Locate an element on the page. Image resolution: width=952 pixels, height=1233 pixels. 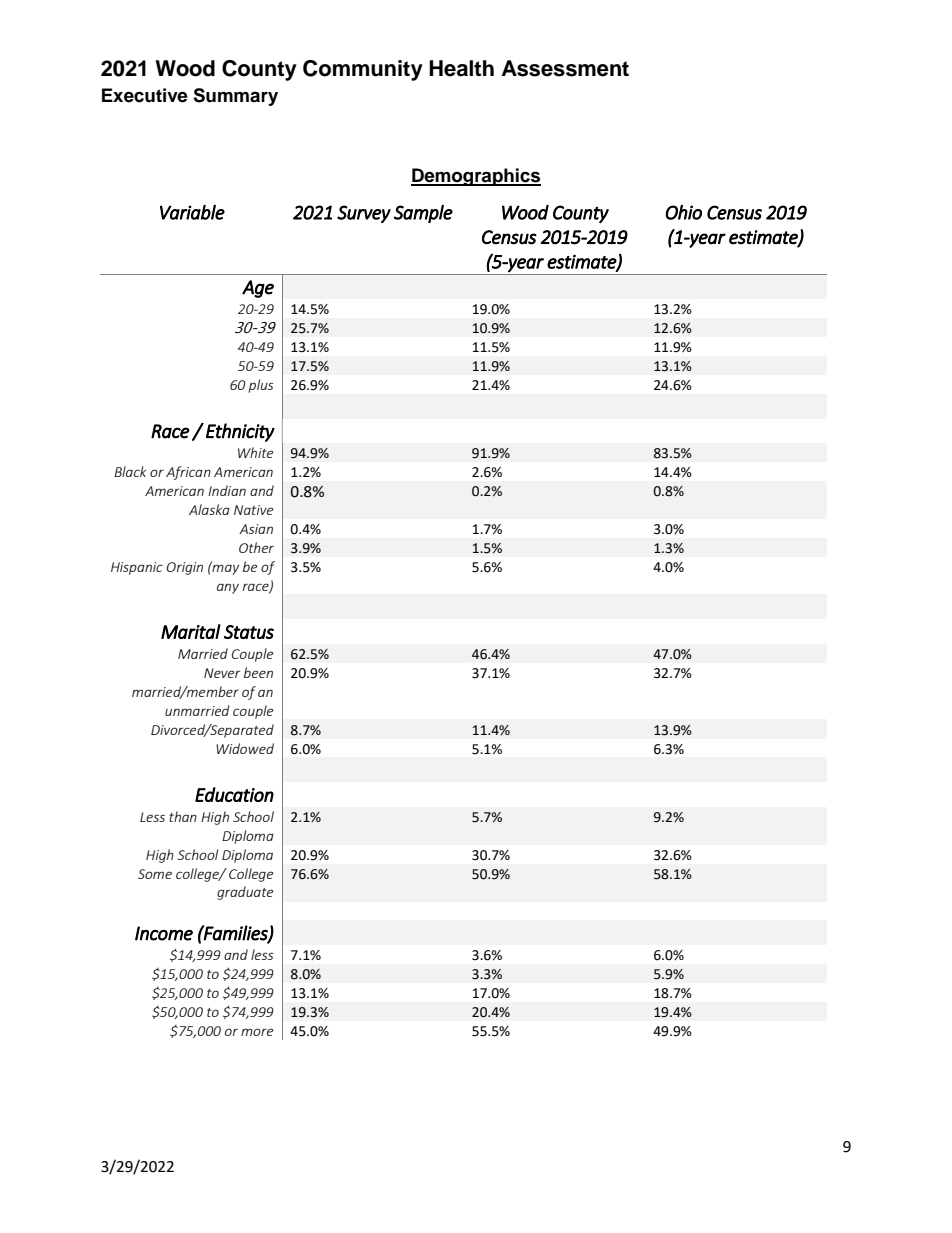
Status is located at coordinates (249, 632).
